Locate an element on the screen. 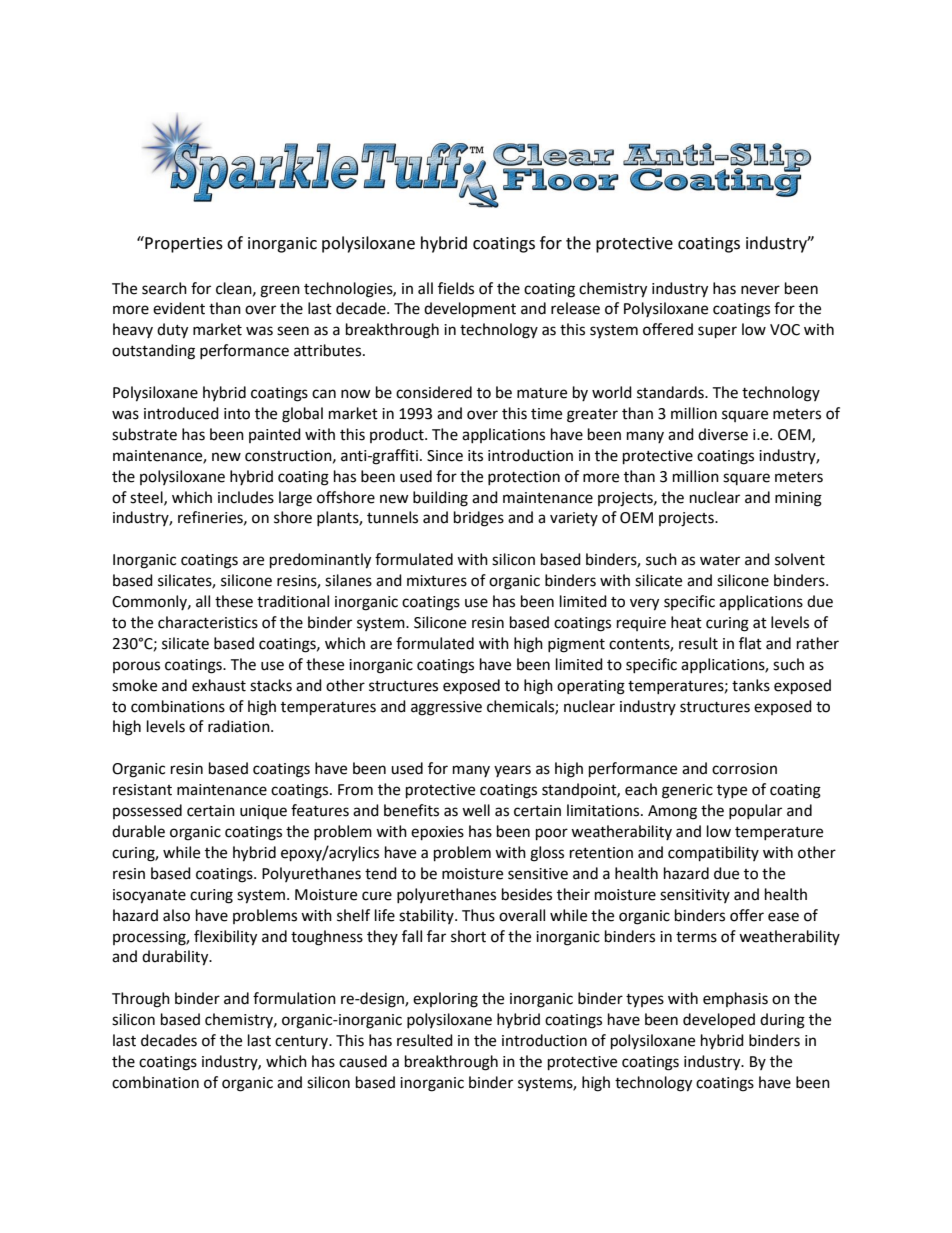  formulation is located at coordinates (294, 998).
